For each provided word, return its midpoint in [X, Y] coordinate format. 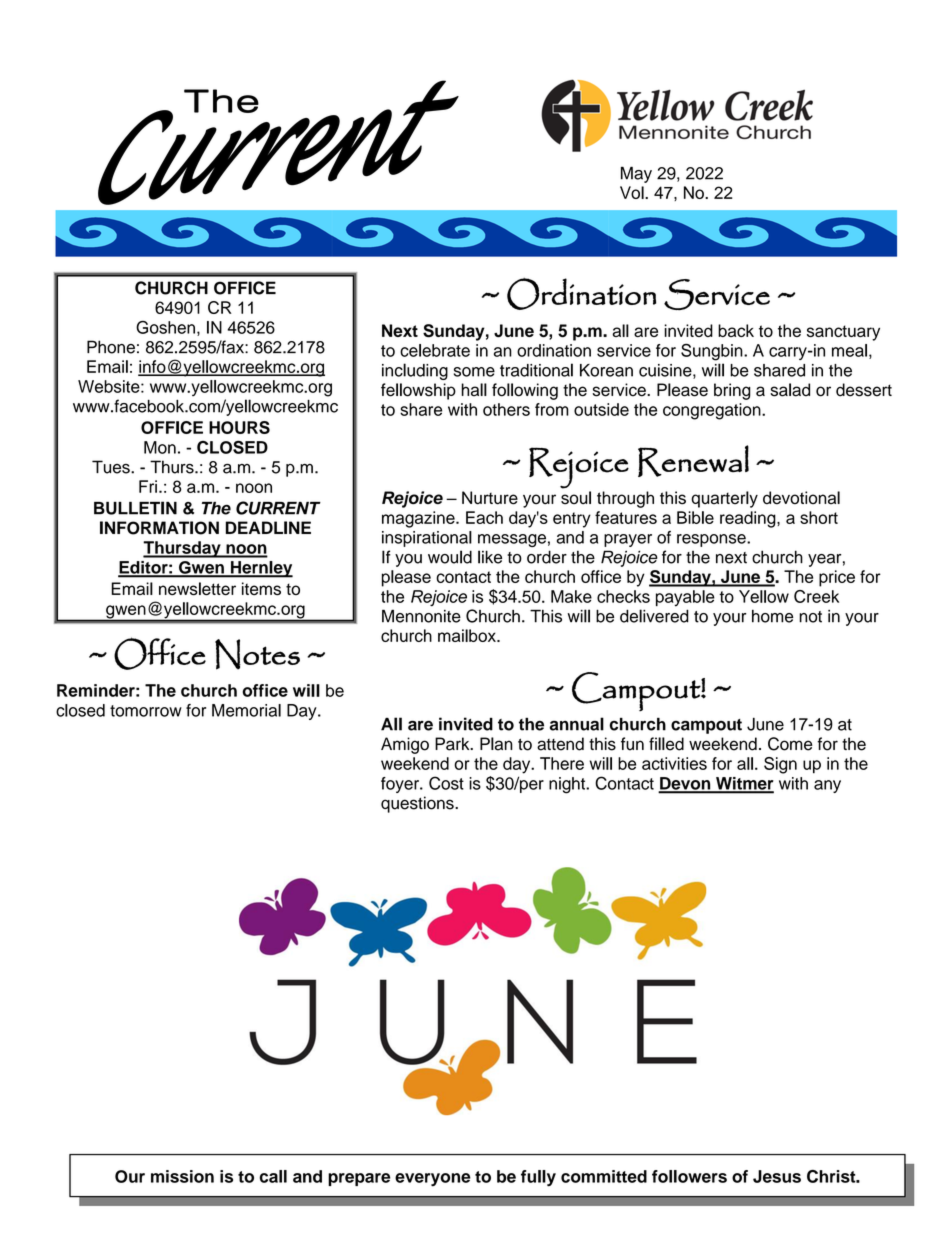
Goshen [165, 327]
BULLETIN [135, 508]
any [827, 786]
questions [418, 804]
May [636, 174]
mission [182, 1176]
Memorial [246, 710]
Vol [633, 192]
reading [749, 519]
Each [484, 517]
